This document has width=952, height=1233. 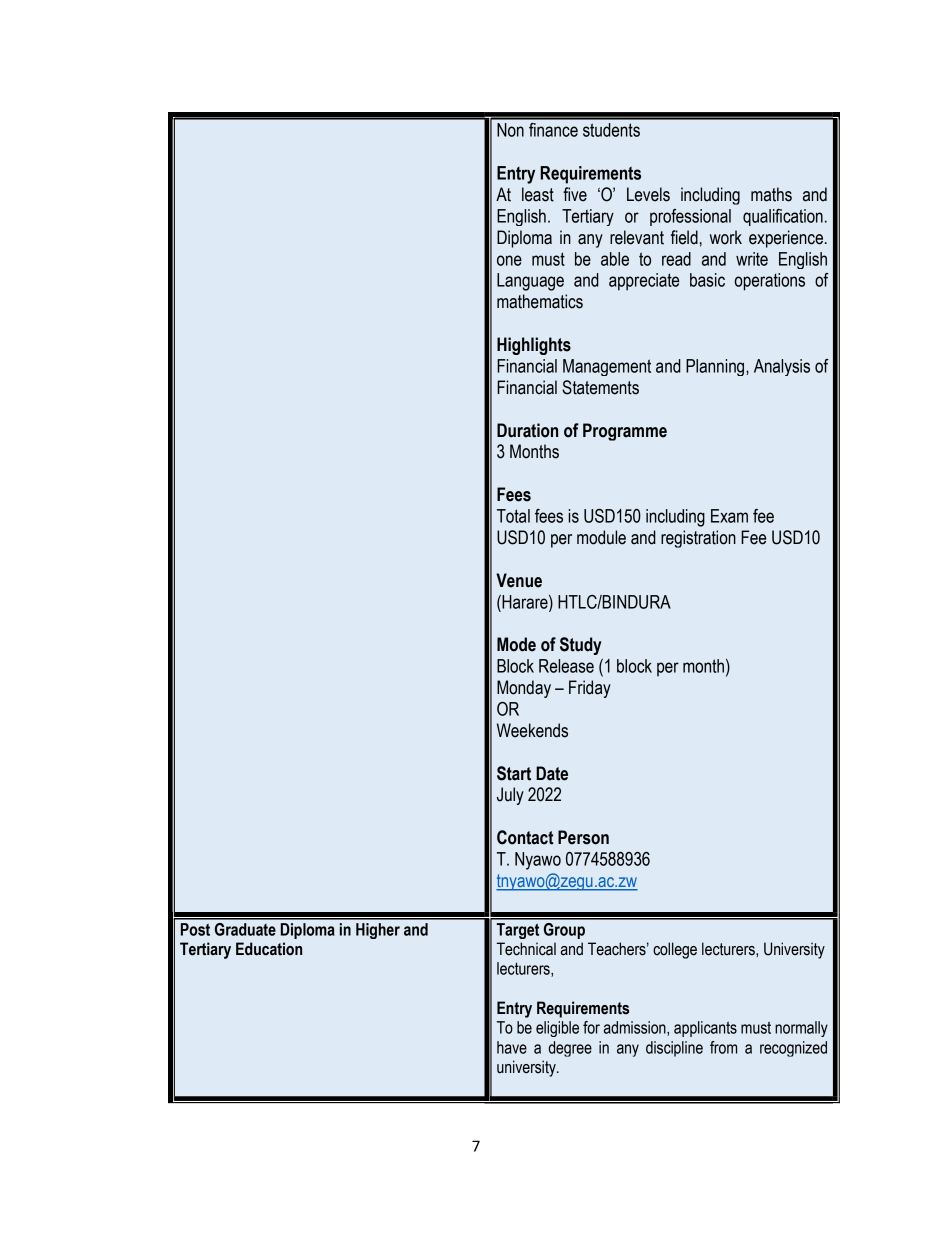 I want to click on Education, so click(x=269, y=949).
